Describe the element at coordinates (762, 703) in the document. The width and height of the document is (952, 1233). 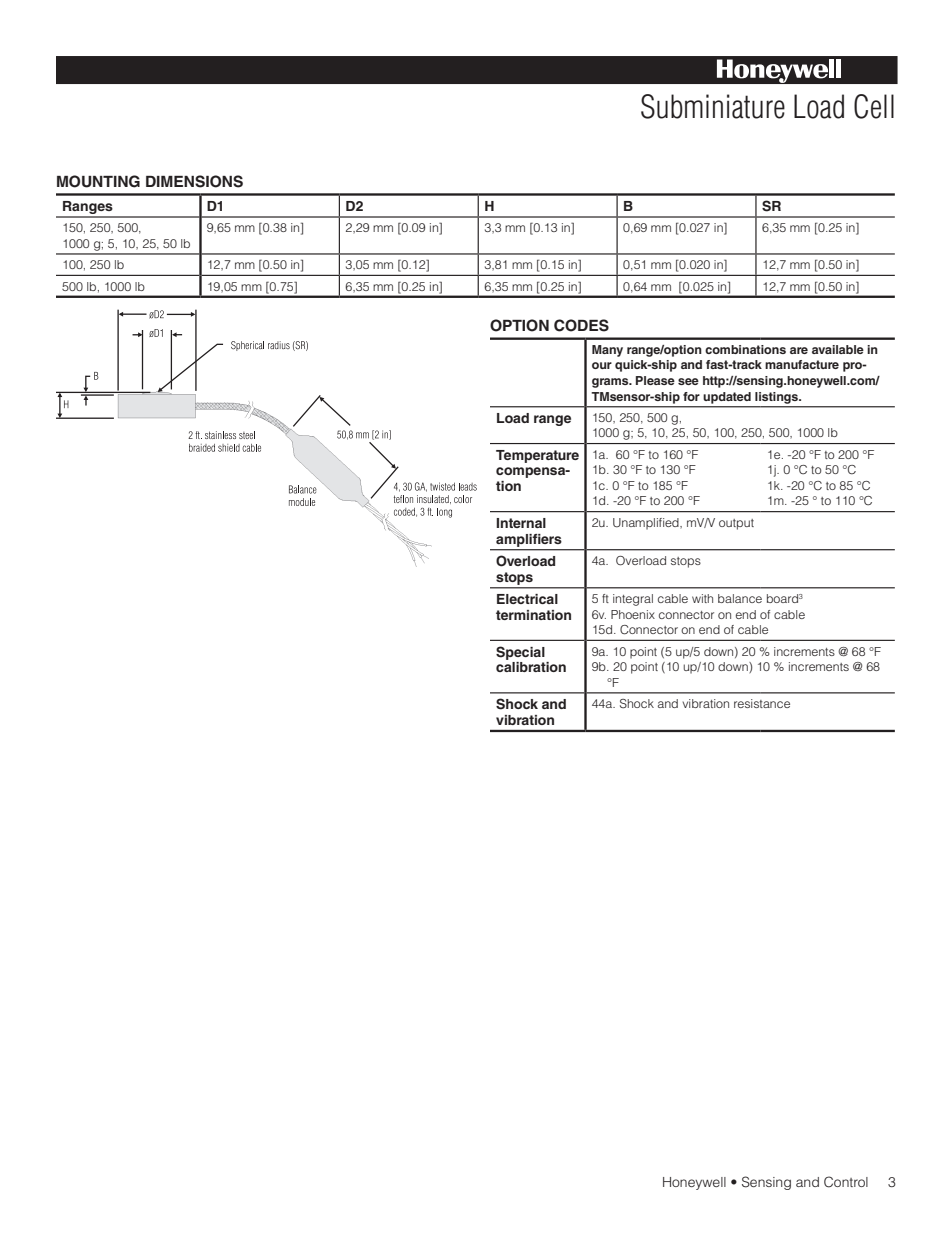
I see `resistance` at that location.
